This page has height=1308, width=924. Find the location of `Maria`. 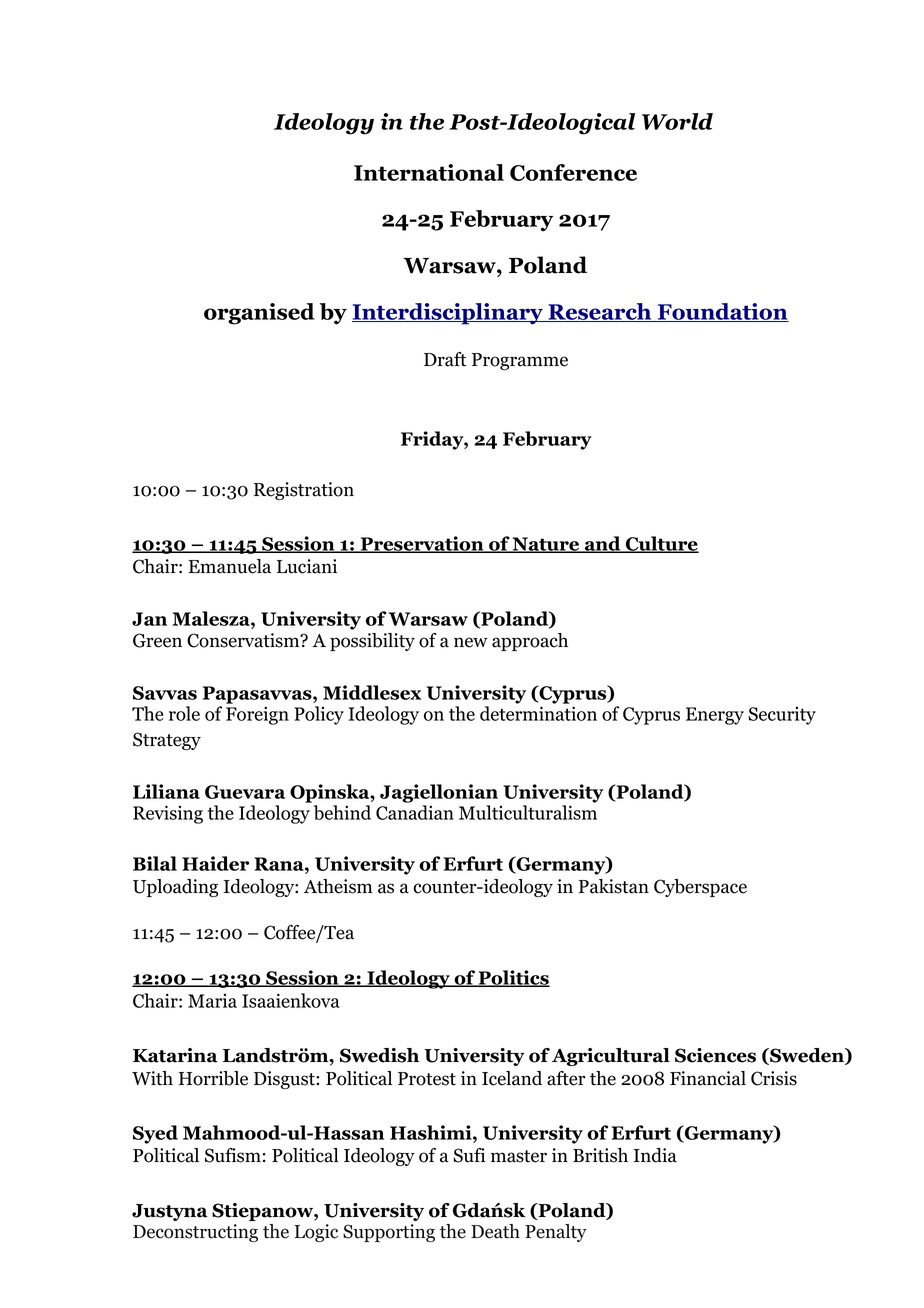

Maria is located at coordinates (212, 1001).
